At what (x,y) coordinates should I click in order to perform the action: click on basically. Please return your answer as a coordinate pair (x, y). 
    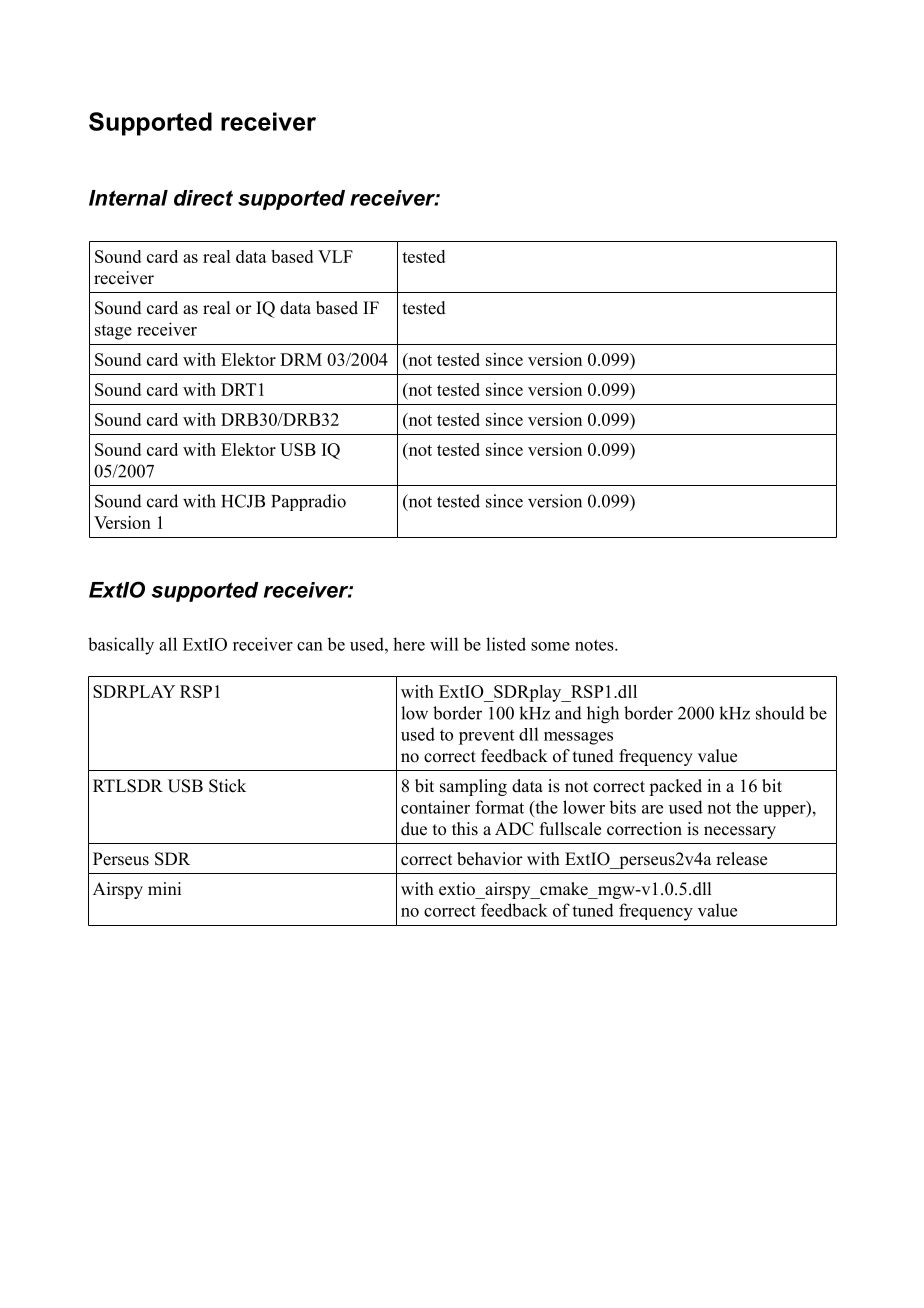
    Looking at the image, I should click on (121, 646).
